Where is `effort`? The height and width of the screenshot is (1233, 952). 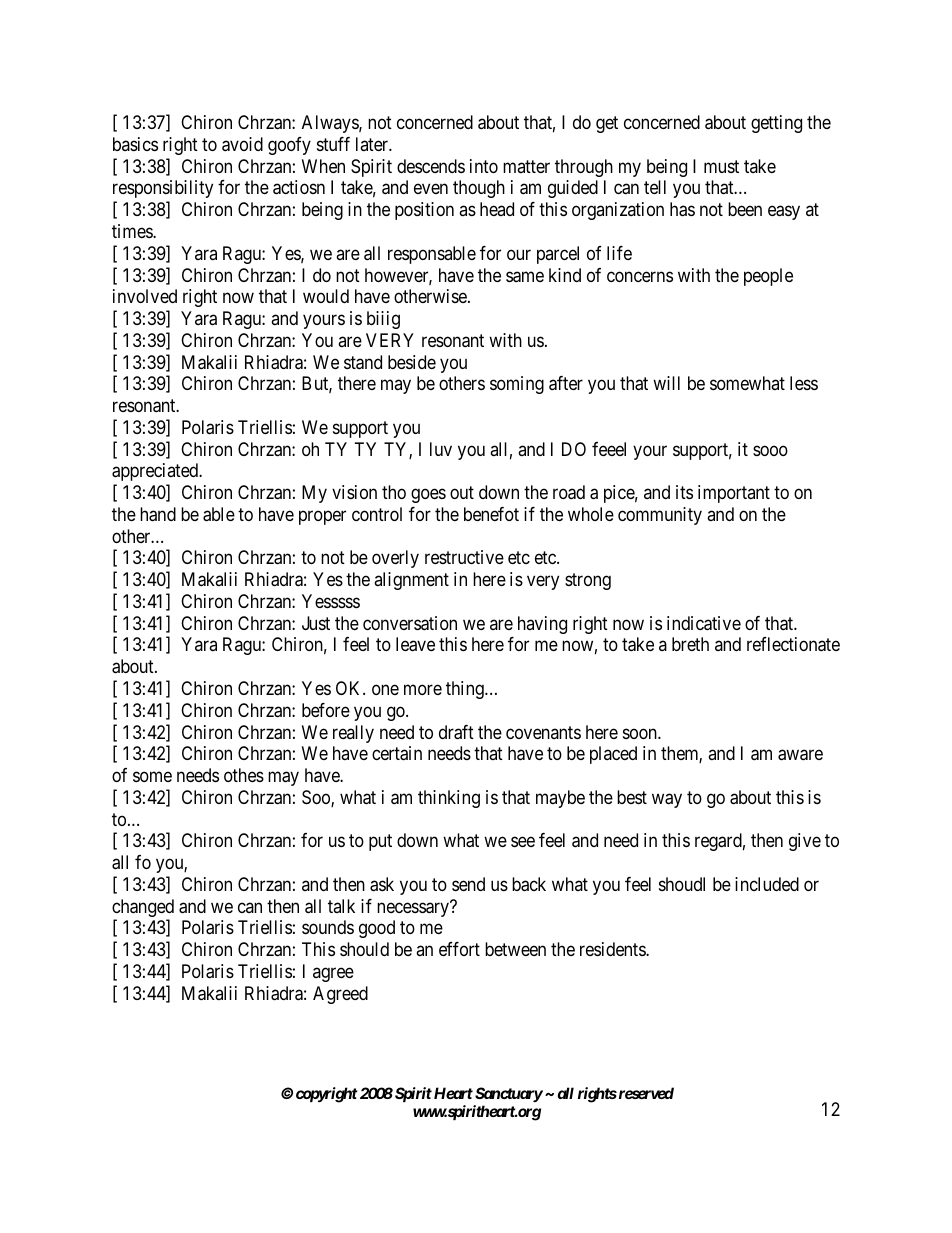 effort is located at coordinates (459, 949).
